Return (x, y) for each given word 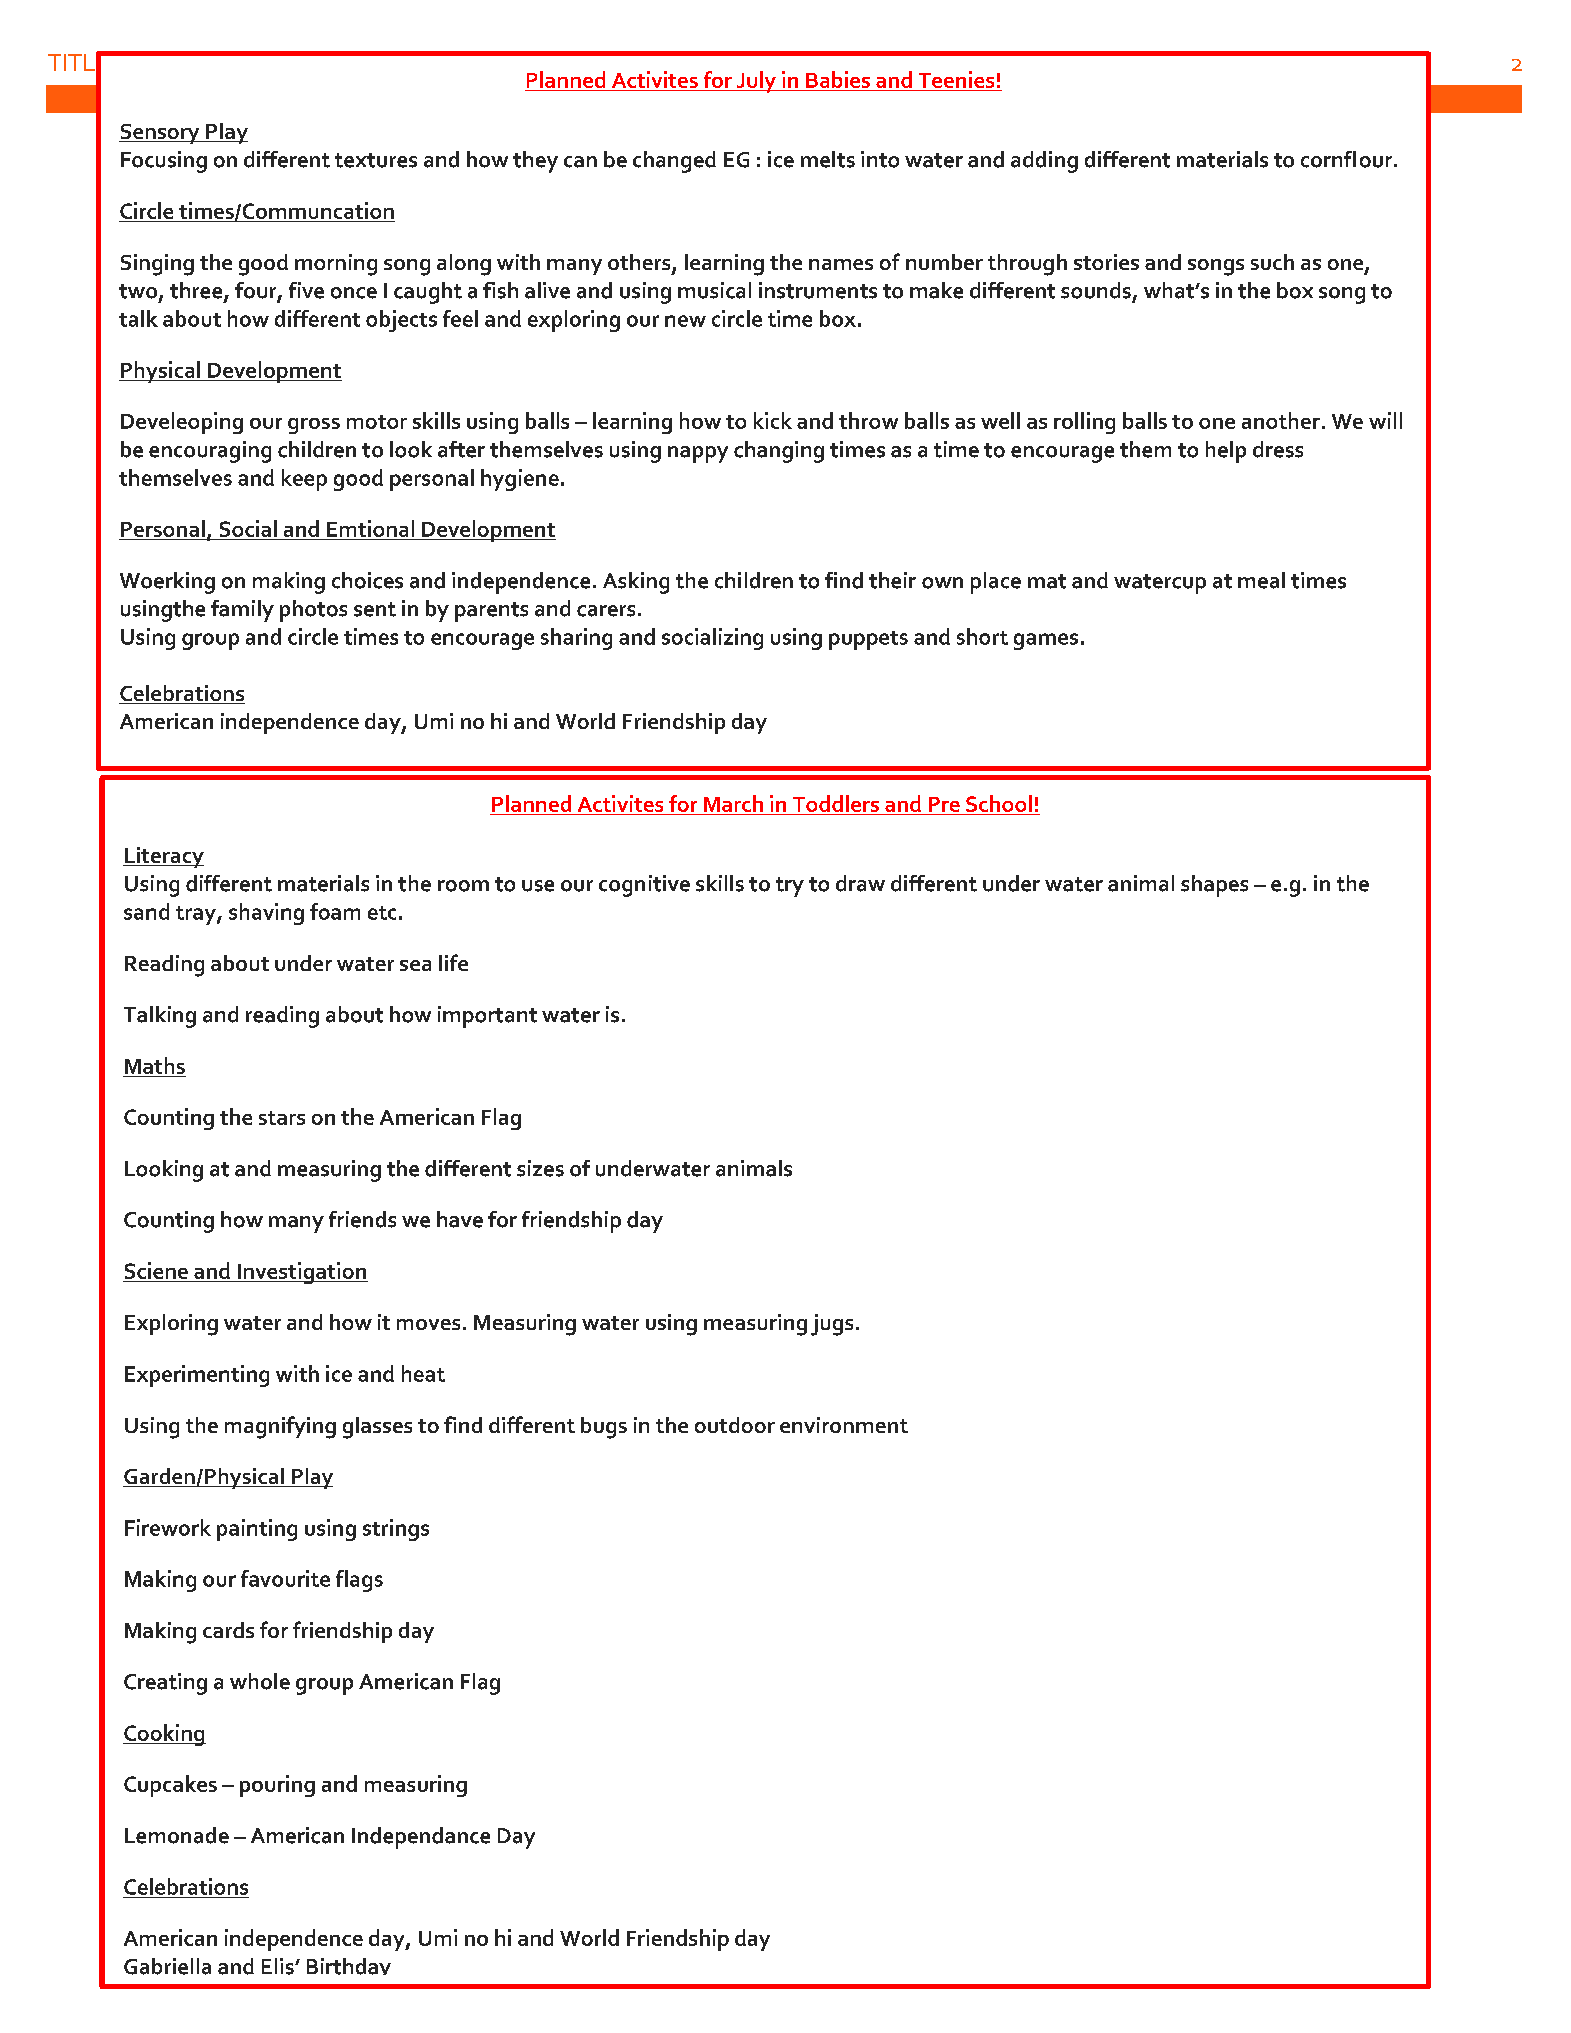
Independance (421, 1838)
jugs (832, 1325)
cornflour (1348, 159)
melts (828, 159)
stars (282, 1118)
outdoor (735, 1425)
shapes (1214, 886)
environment (844, 1425)
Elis (279, 1966)
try (790, 887)
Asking (636, 583)
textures (376, 160)
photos (313, 611)
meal (1261, 580)
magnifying (280, 1427)
